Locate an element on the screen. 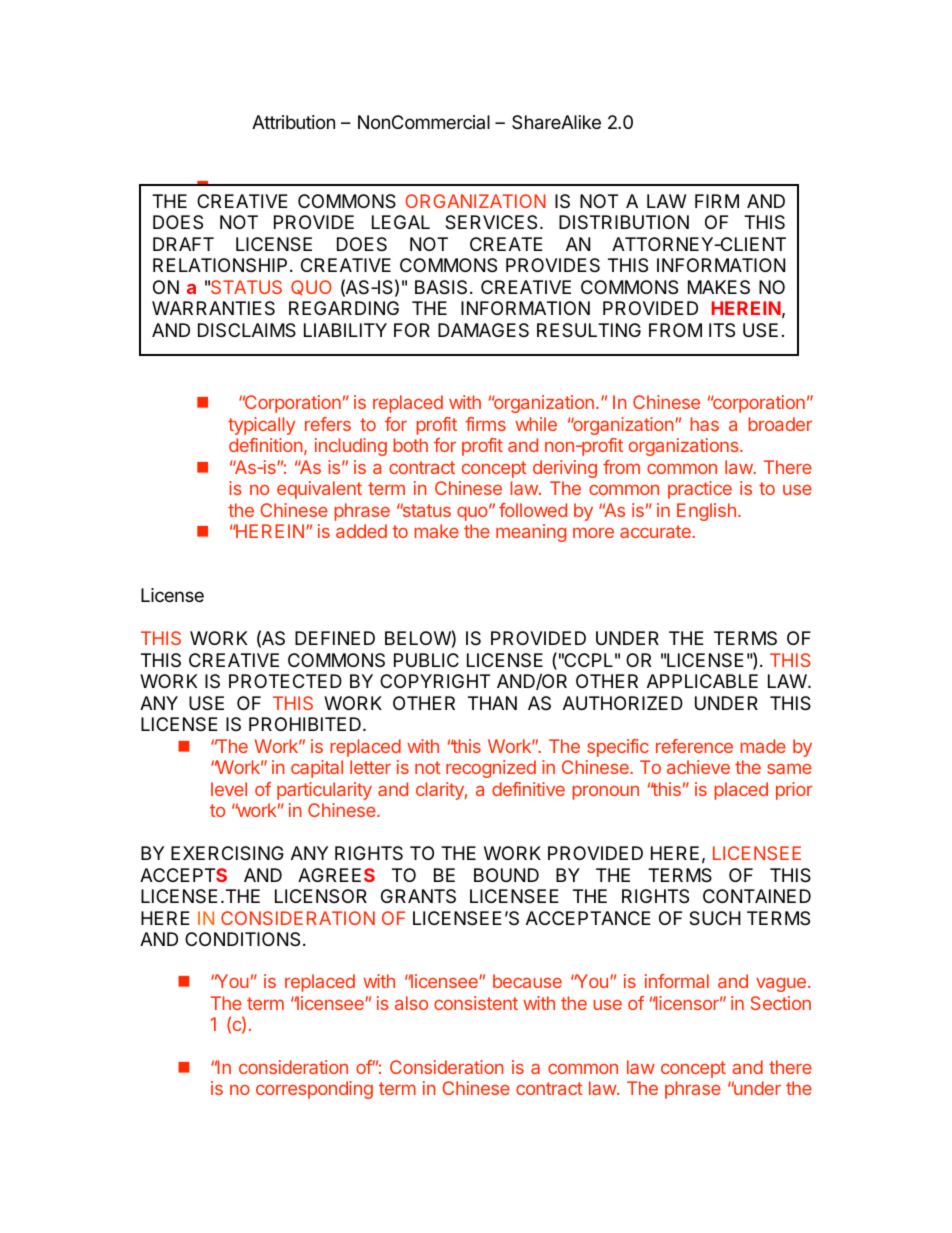  DEFINED is located at coordinates (335, 638).
